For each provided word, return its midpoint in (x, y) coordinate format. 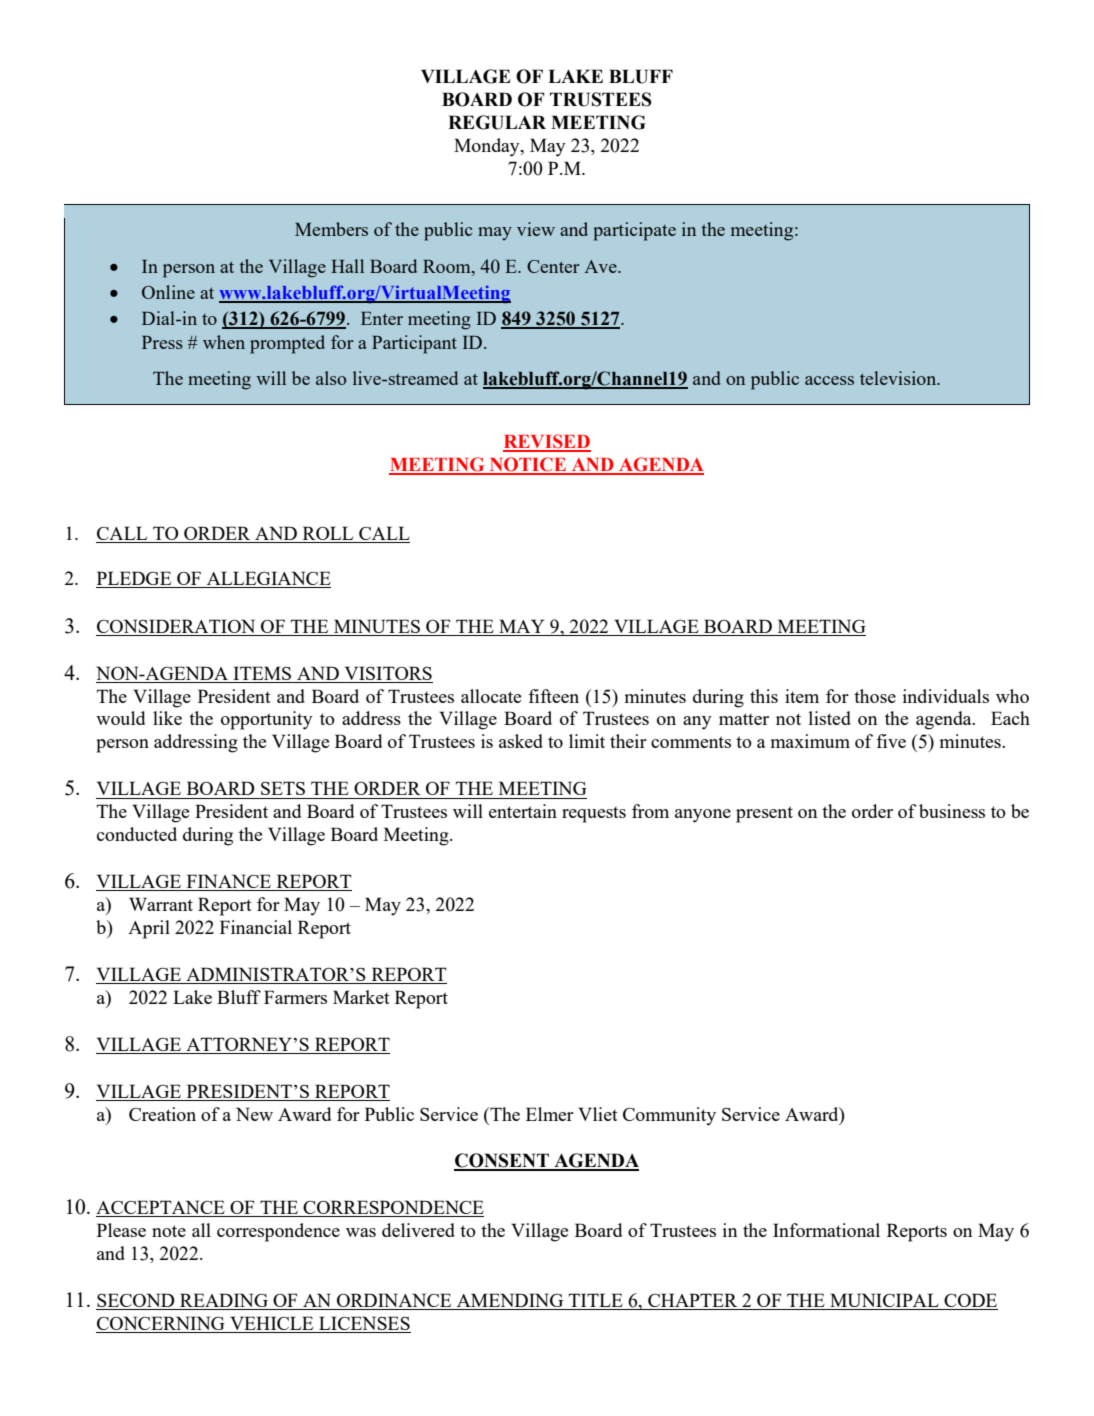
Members (331, 229)
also (331, 378)
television (899, 378)
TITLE (596, 1300)
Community (669, 1116)
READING (224, 1301)
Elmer (550, 1114)
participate (634, 231)
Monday (488, 147)
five (891, 741)
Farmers (295, 997)
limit (587, 741)
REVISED (547, 442)
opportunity (267, 720)
